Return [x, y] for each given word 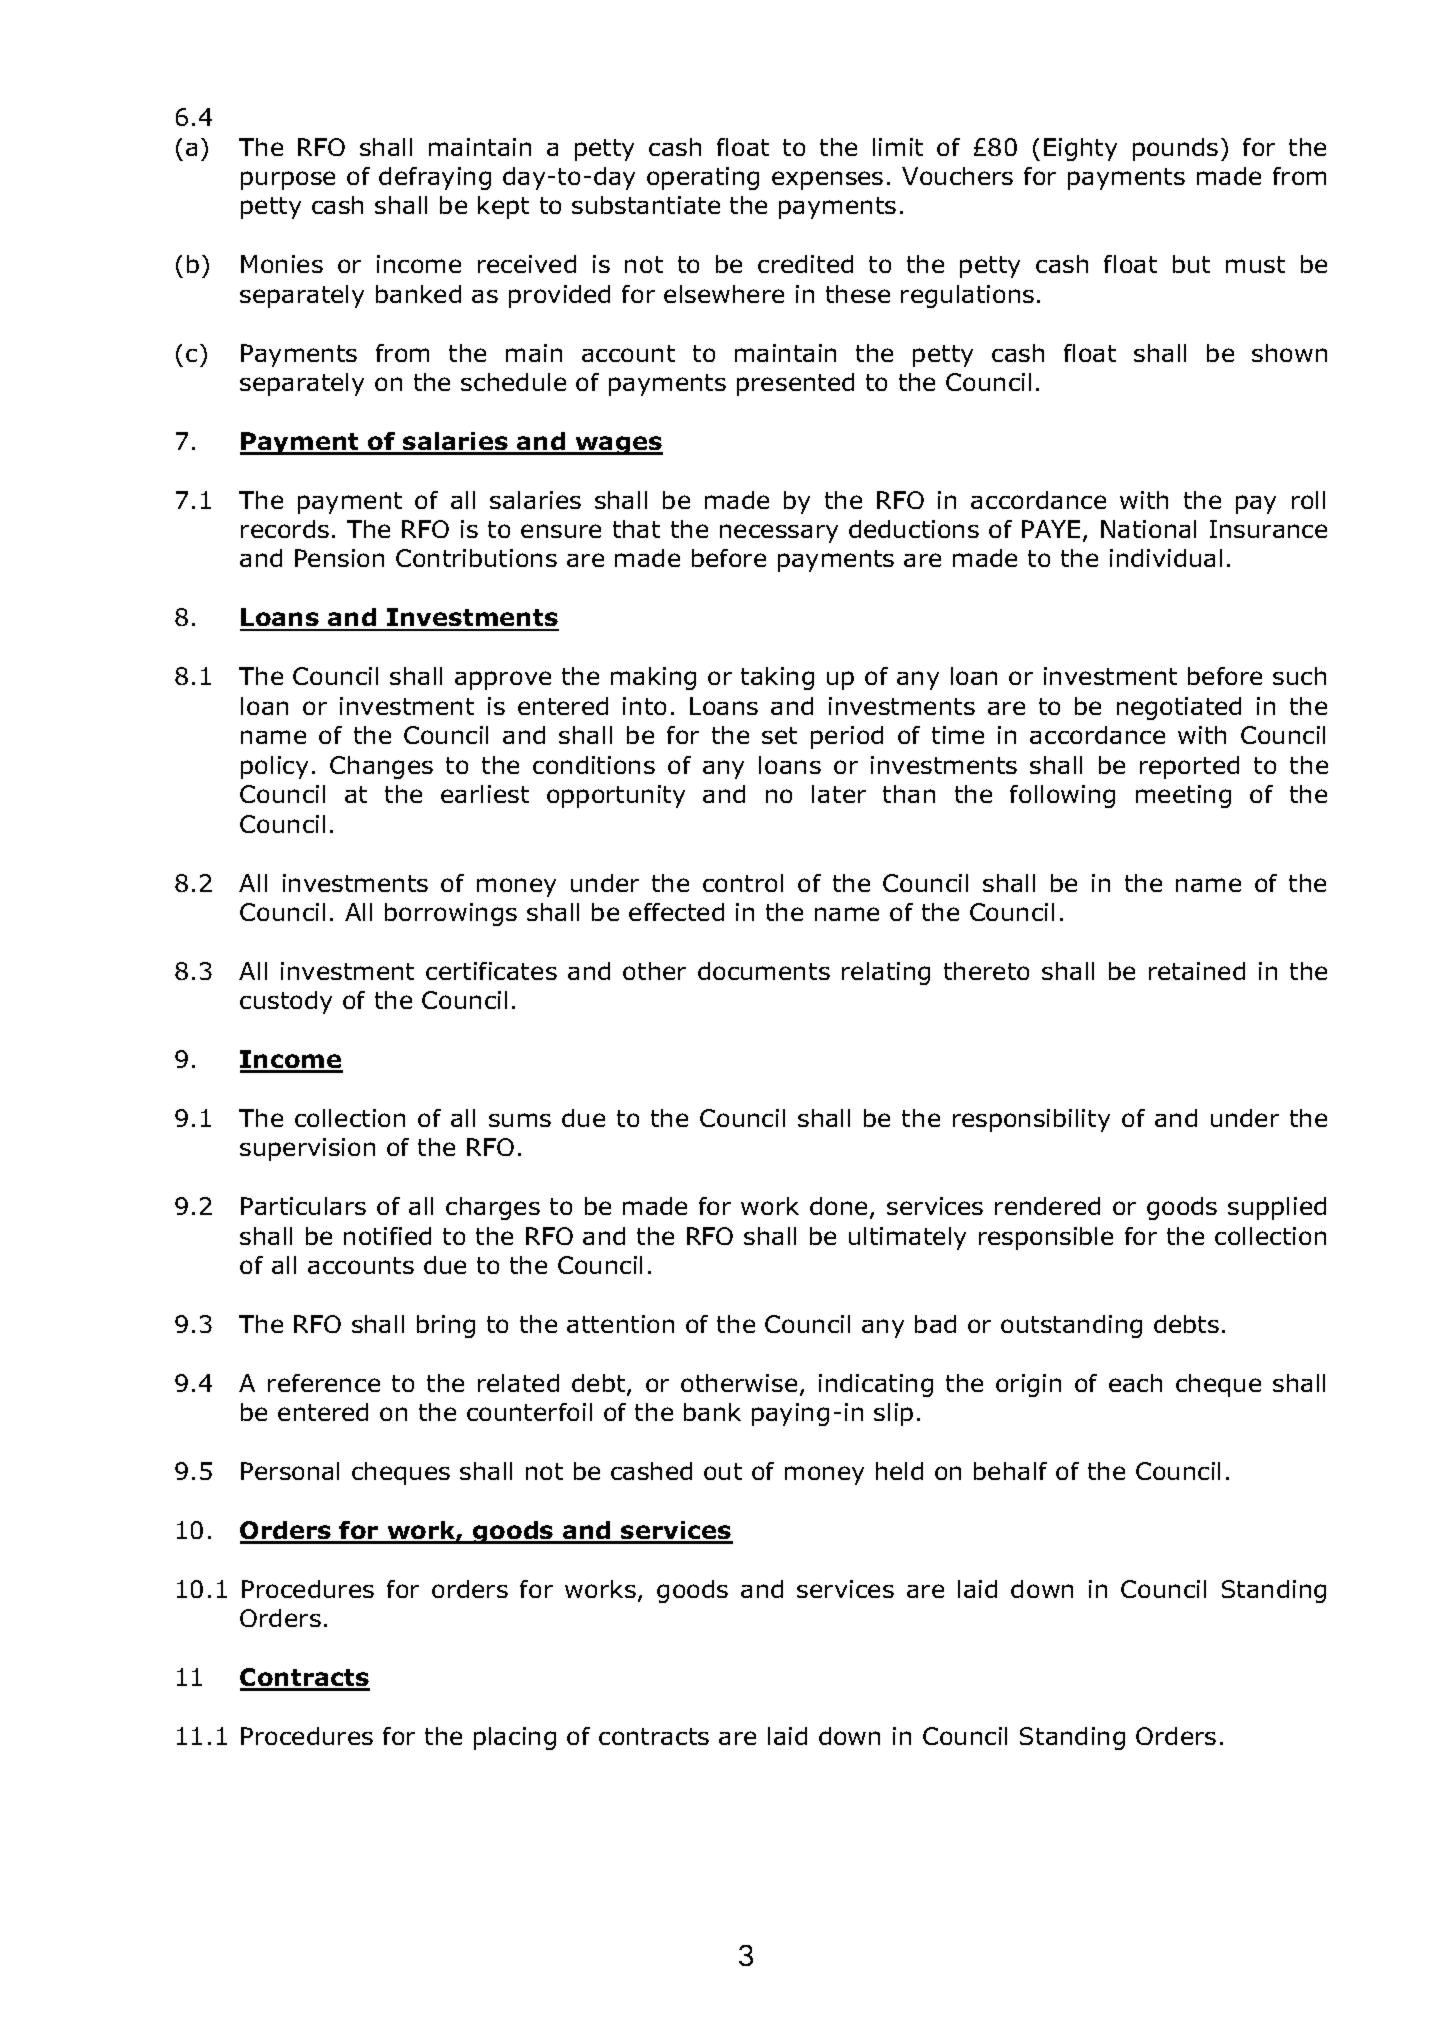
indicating [876, 1385]
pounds [1175, 149]
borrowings [451, 914]
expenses [827, 180]
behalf [1010, 1471]
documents [764, 971]
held [899, 1471]
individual [1166, 558]
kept [503, 207]
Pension [339, 558]
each [1135, 1383]
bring [446, 1326]
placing [515, 1738]
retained [1197, 971]
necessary [779, 533]
